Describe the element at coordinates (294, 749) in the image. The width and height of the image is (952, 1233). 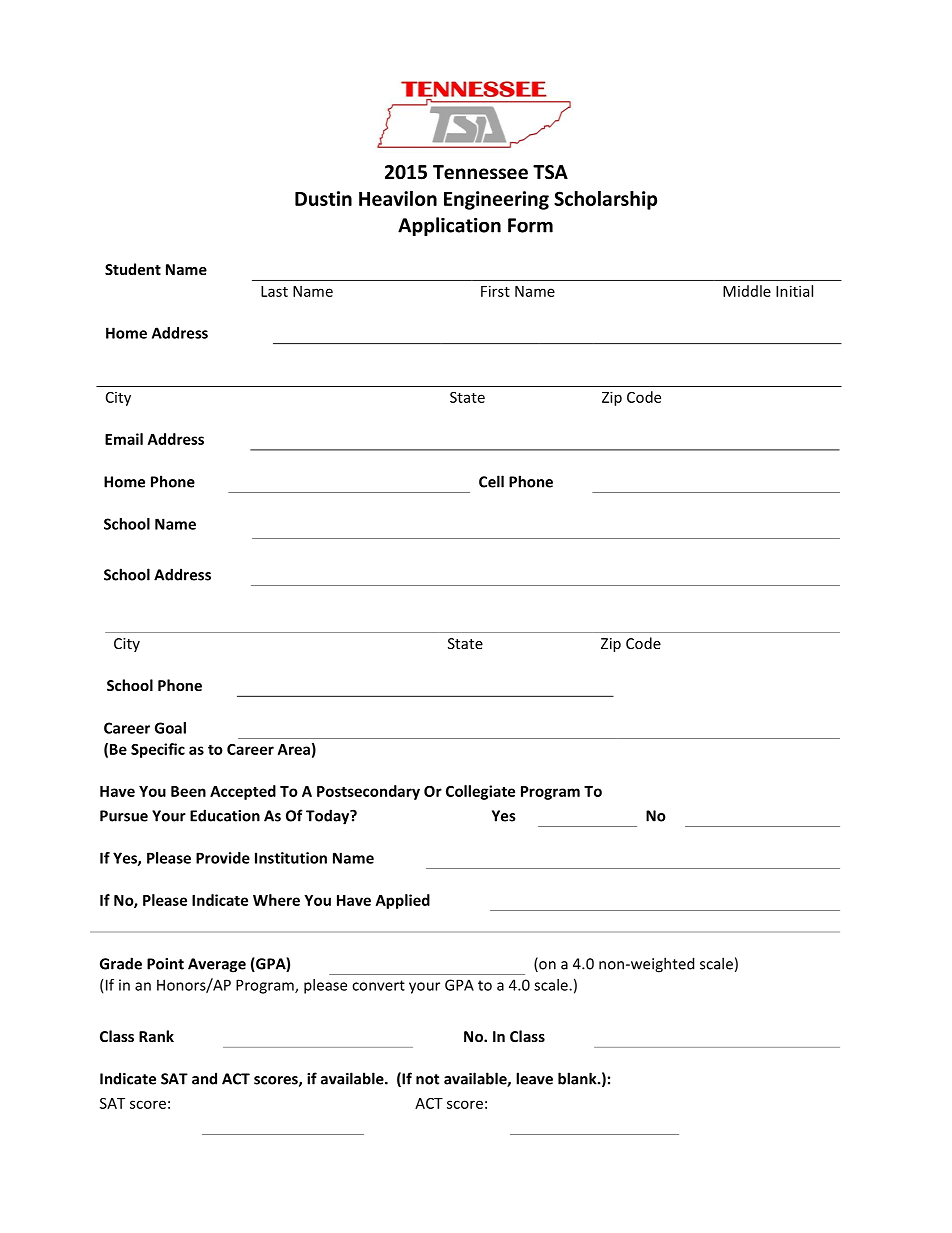
I see `Area` at that location.
